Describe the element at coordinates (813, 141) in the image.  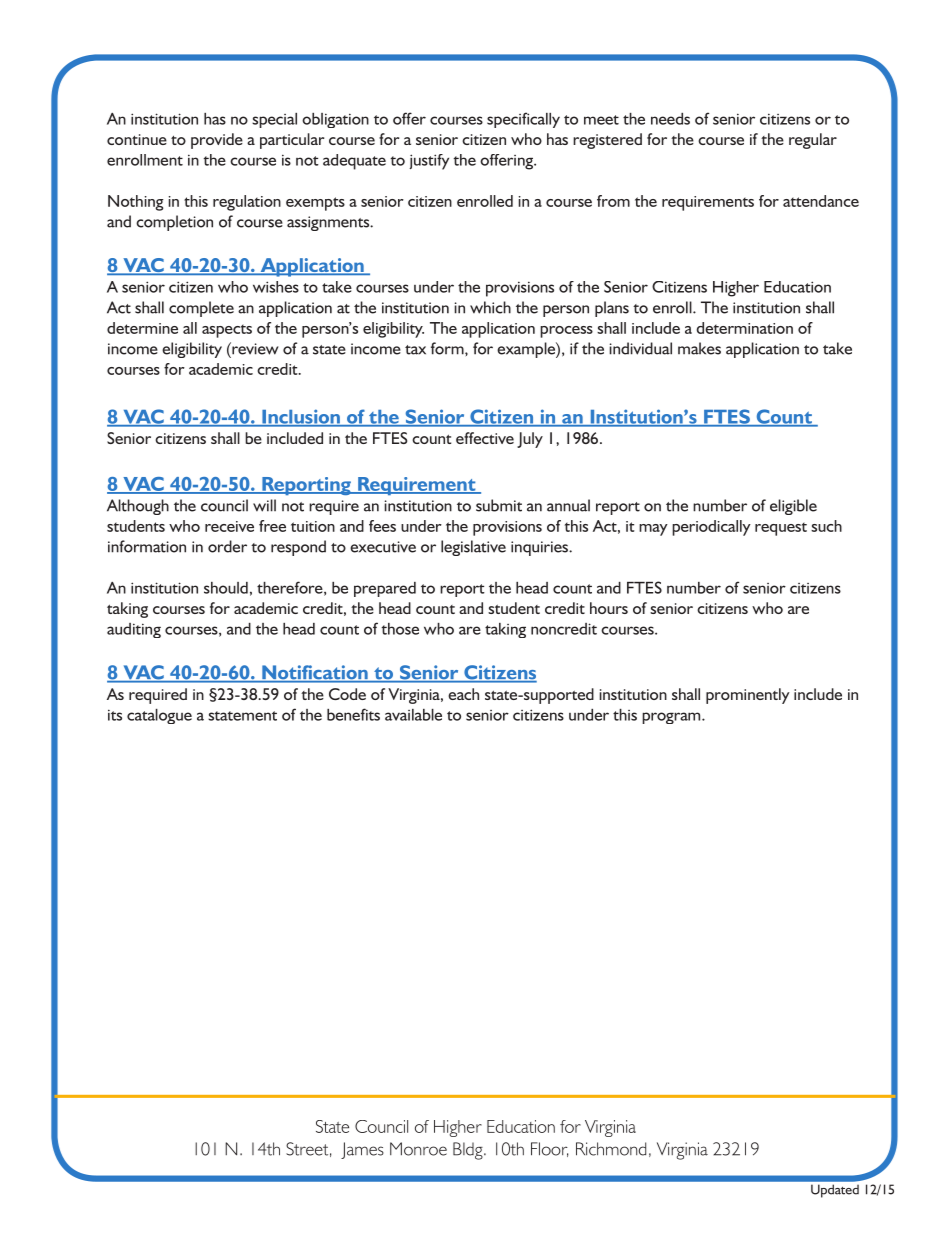
I see `regular` at that location.
